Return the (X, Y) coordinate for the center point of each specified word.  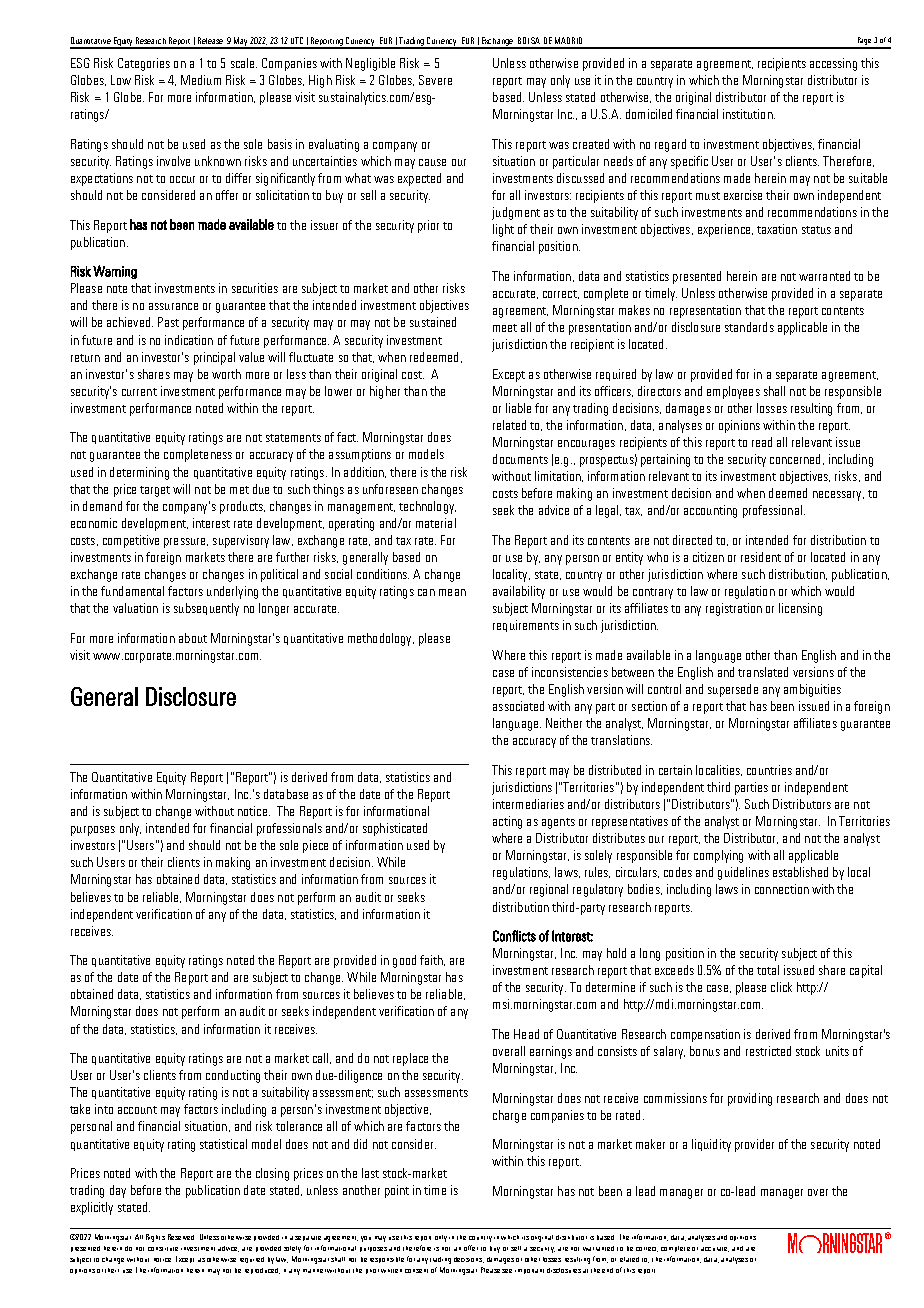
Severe (435, 80)
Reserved (181, 1237)
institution (749, 114)
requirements (526, 626)
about (193, 638)
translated (763, 672)
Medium (201, 80)
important (529, 1271)
